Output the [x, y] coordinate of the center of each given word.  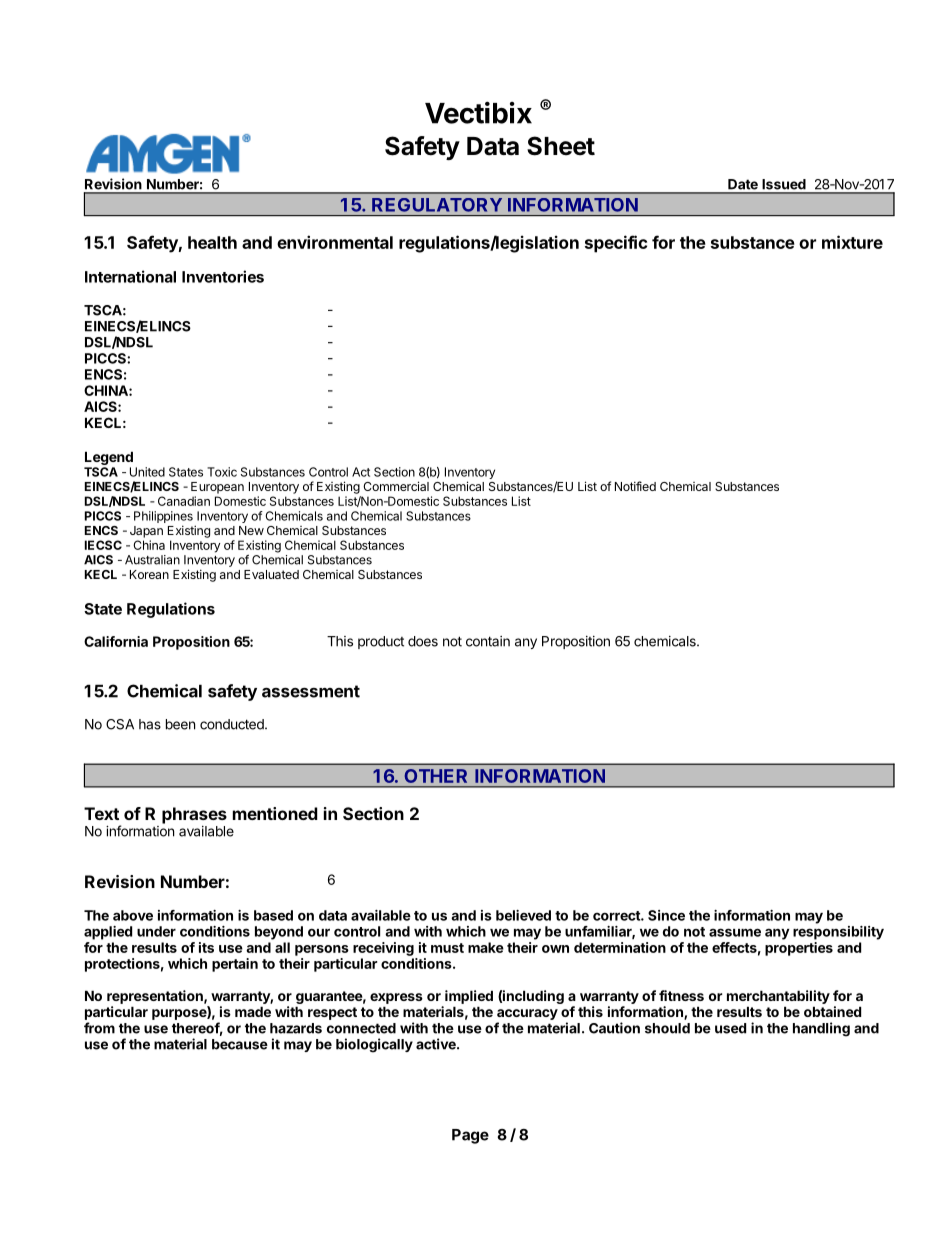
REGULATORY [437, 205]
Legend [109, 458]
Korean [149, 574]
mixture [852, 242]
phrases [194, 815]
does [423, 641]
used [730, 1028]
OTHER [436, 776]
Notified [635, 486]
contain [488, 641]
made [253, 1011]
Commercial [396, 486]
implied [469, 997]
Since [666, 915]
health [212, 242]
